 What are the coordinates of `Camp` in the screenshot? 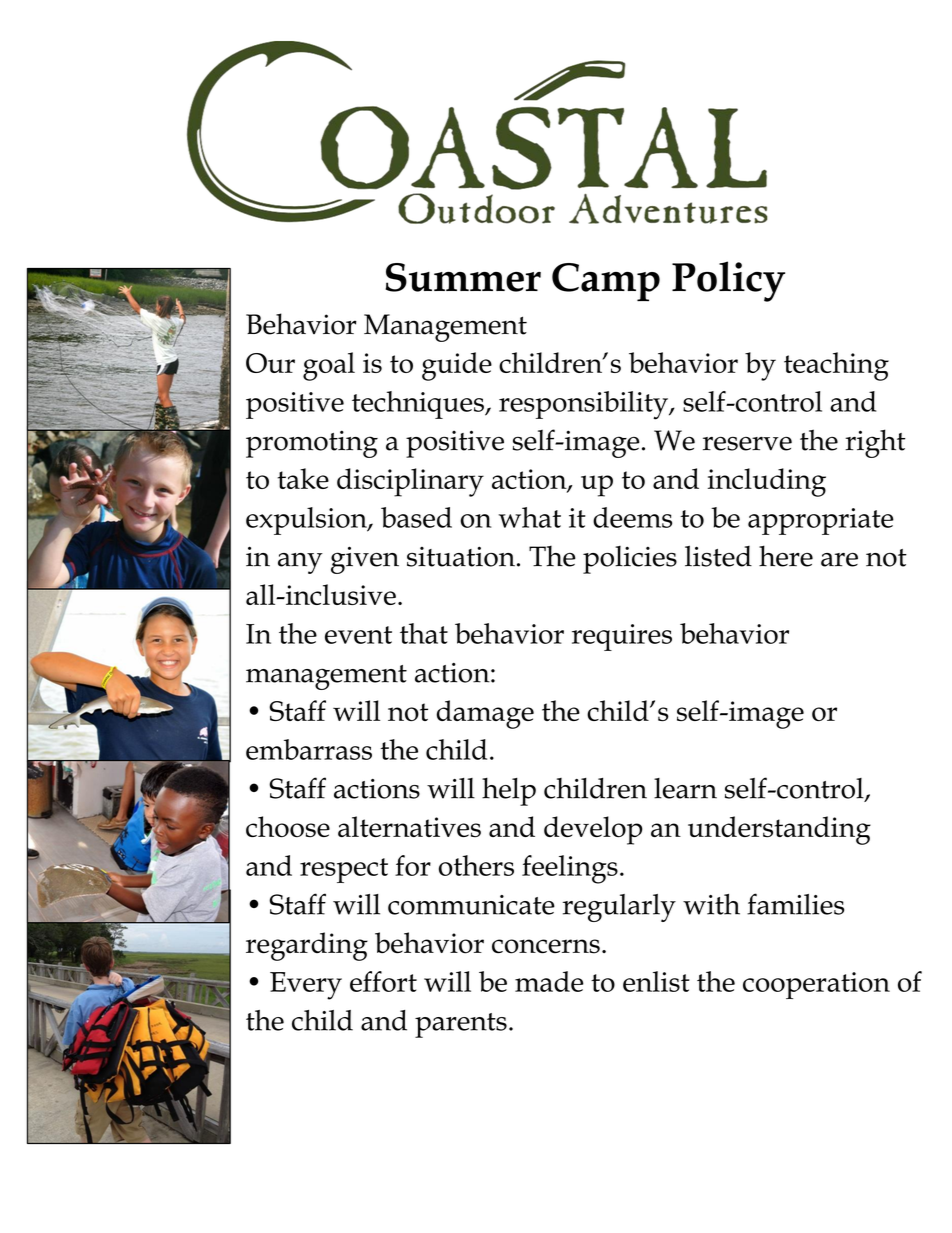 It's located at (606, 282).
